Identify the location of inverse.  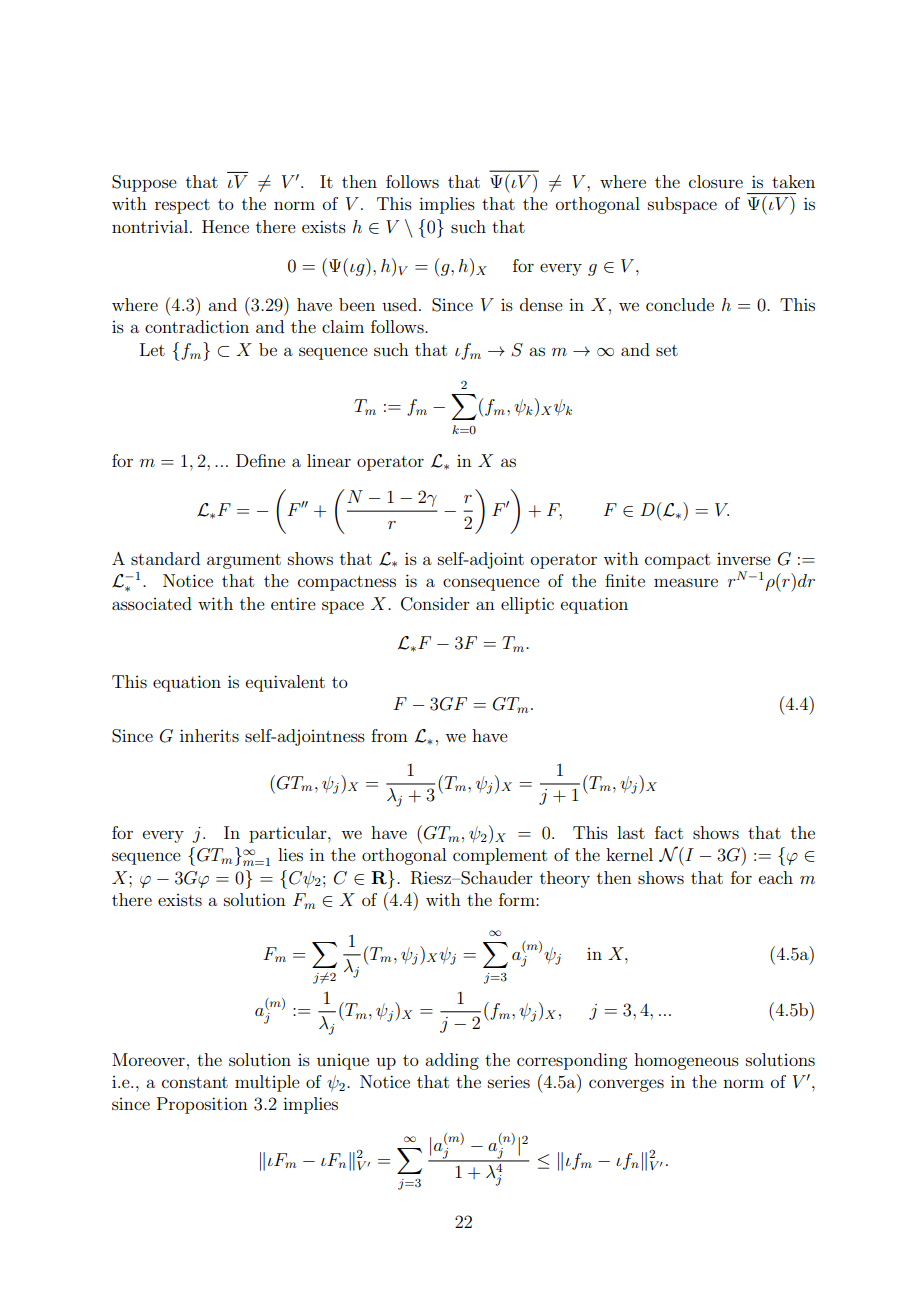
(744, 559).
